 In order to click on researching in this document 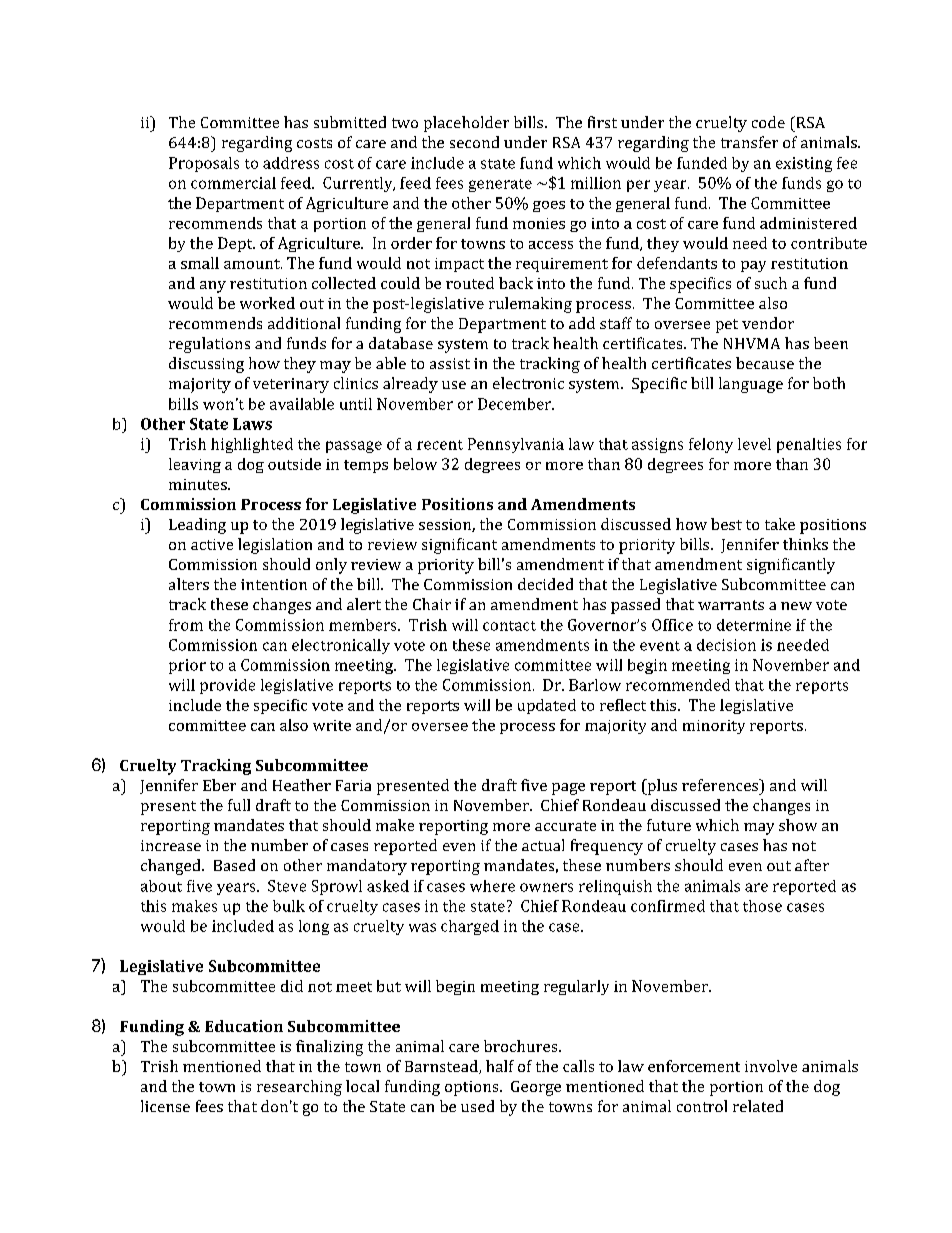, I will do `click(299, 1088)`.
